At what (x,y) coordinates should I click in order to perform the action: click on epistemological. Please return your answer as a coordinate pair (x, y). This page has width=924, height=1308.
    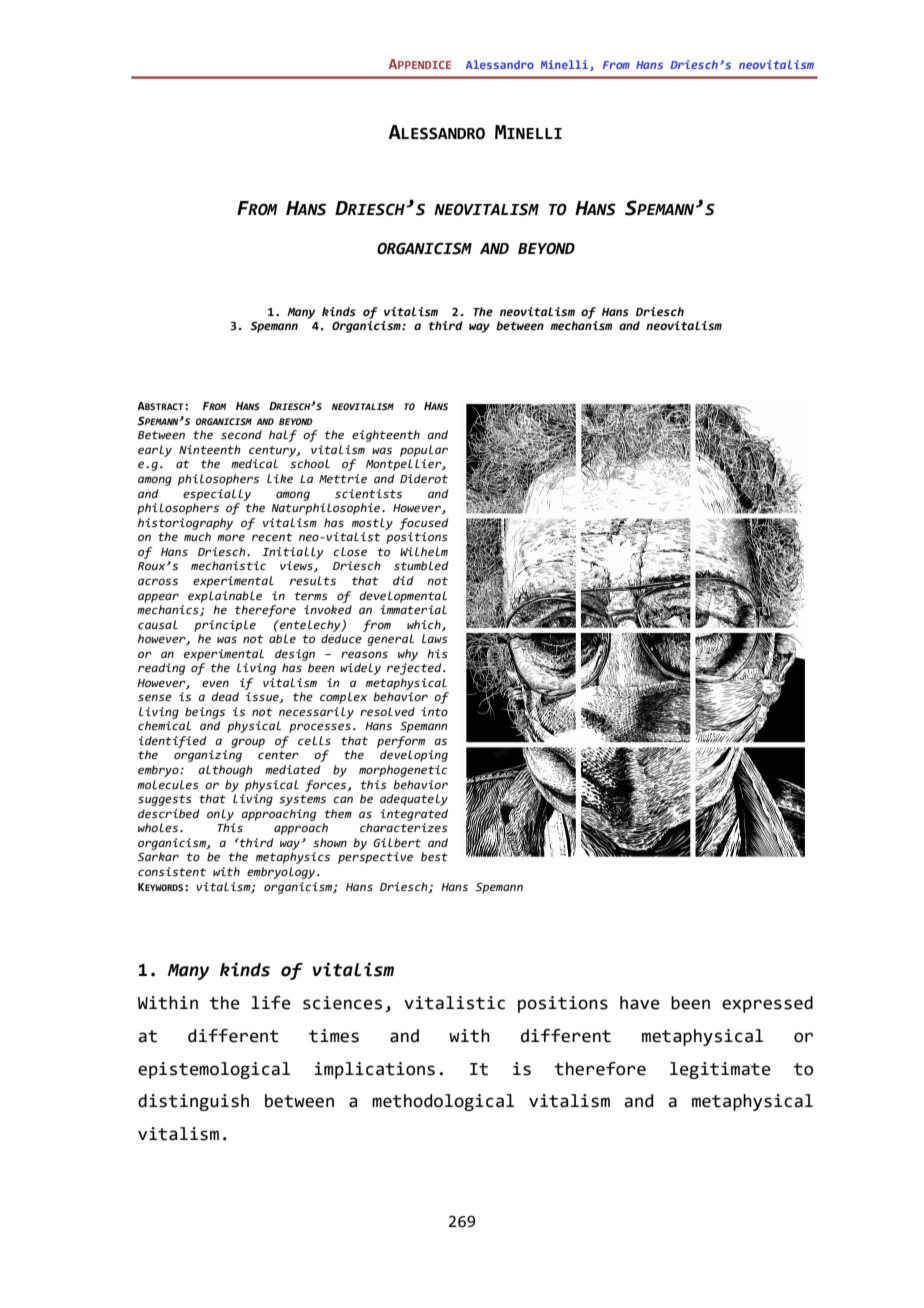
    Looking at the image, I should click on (214, 1070).
